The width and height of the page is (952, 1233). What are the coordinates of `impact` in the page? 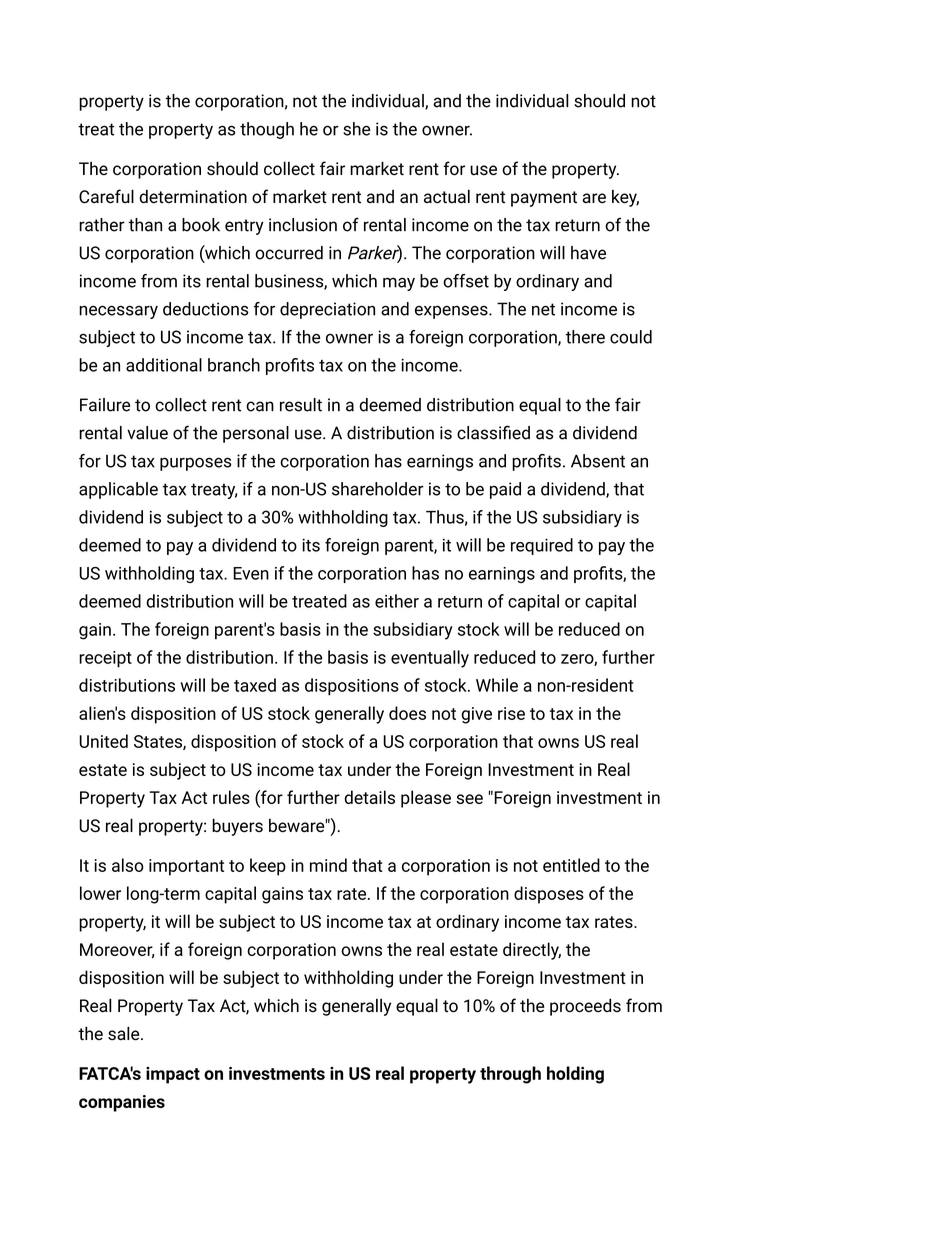 It's located at (173, 1075).
